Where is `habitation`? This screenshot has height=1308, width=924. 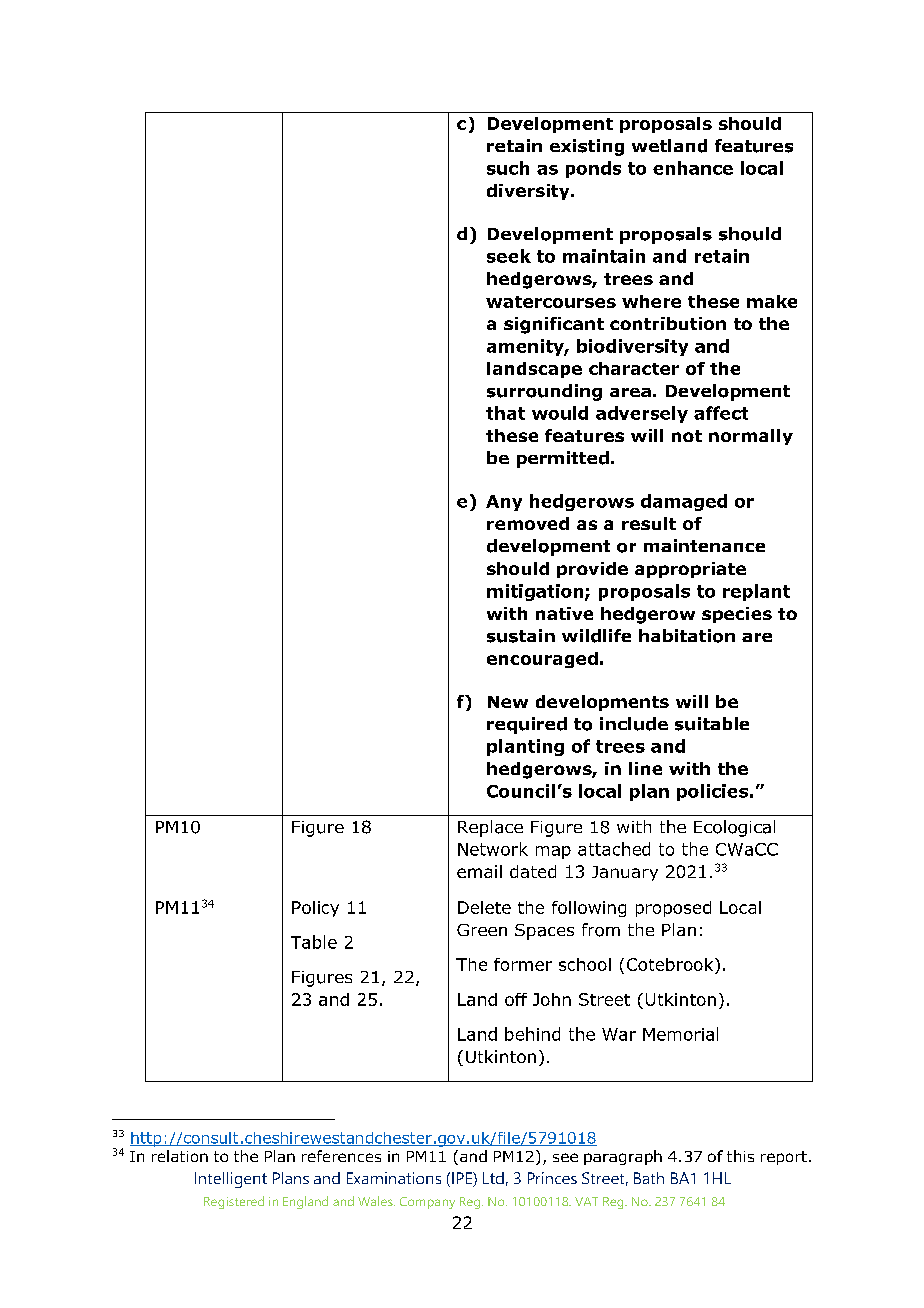 habitation is located at coordinates (687, 636).
